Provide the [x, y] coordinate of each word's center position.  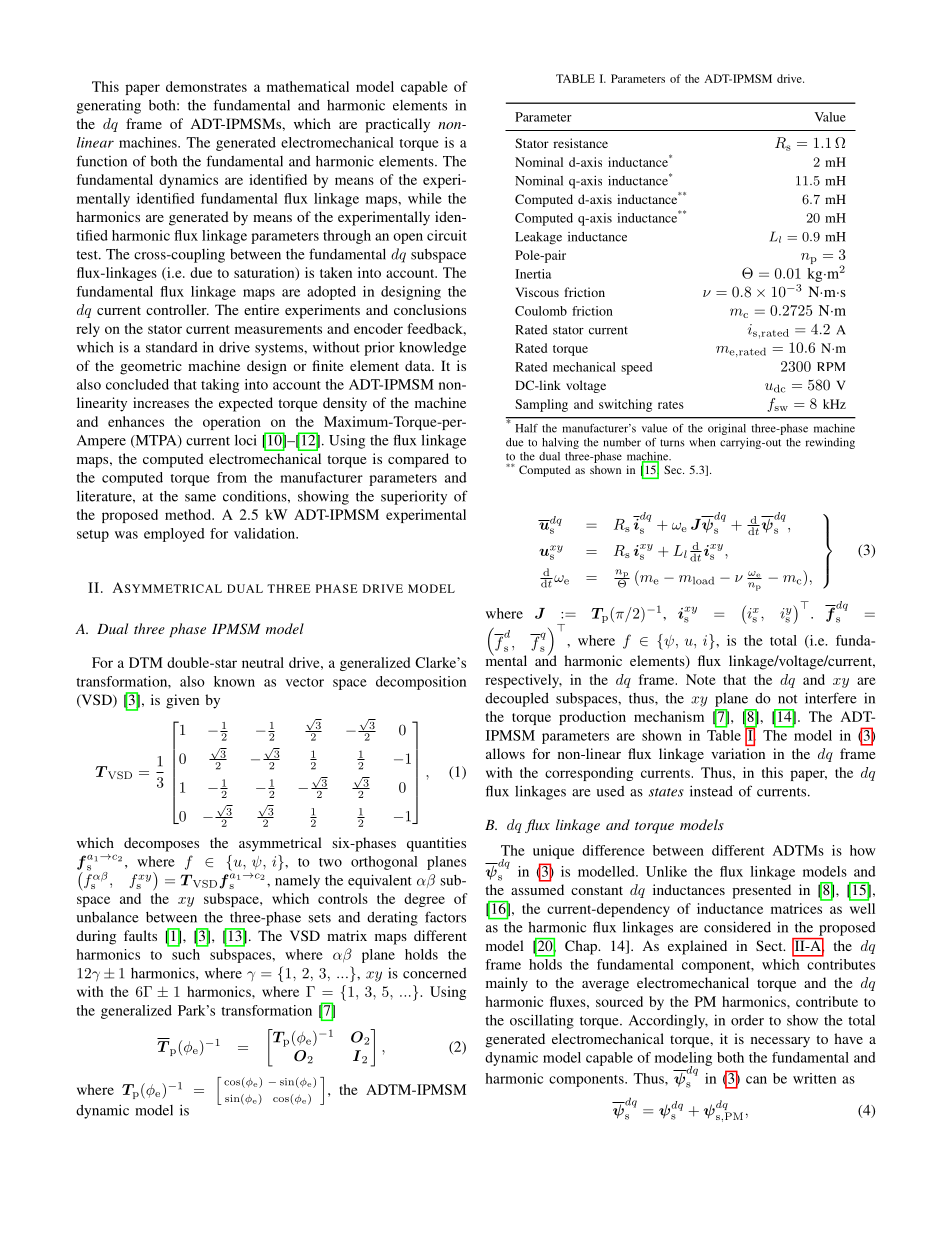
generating [109, 106]
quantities [436, 844]
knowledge [432, 349]
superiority [414, 497]
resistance [580, 143]
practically [397, 125]
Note [701, 679]
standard [172, 347]
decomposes [161, 844]
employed [174, 535]
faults [140, 935]
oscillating [542, 1021]
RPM [831, 366]
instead [711, 791]
